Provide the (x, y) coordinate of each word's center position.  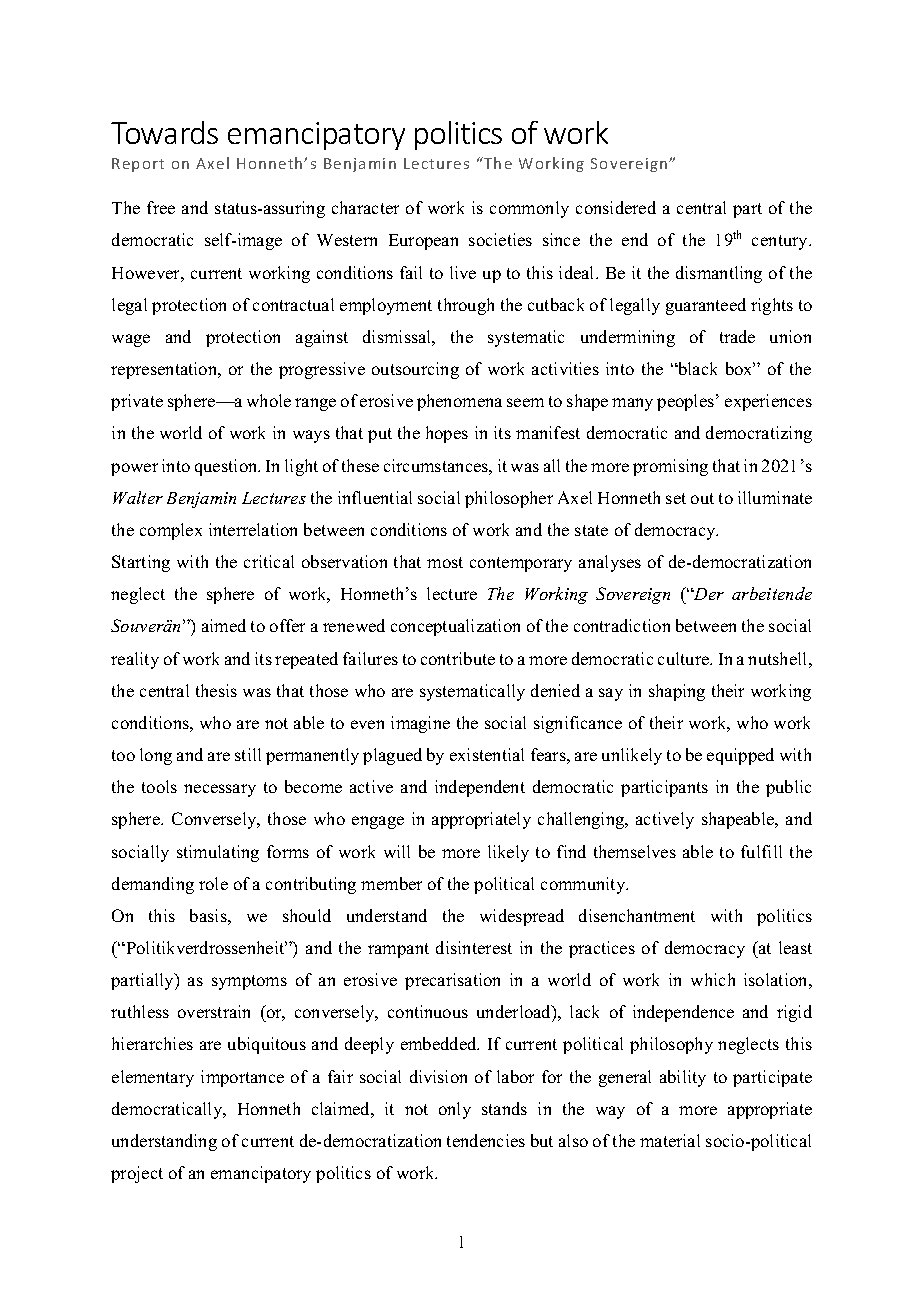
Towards (164, 132)
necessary (220, 790)
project (137, 1174)
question (227, 467)
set (676, 498)
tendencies (486, 1140)
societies (500, 239)
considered (616, 207)
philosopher (509, 499)
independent (480, 788)
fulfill (761, 851)
